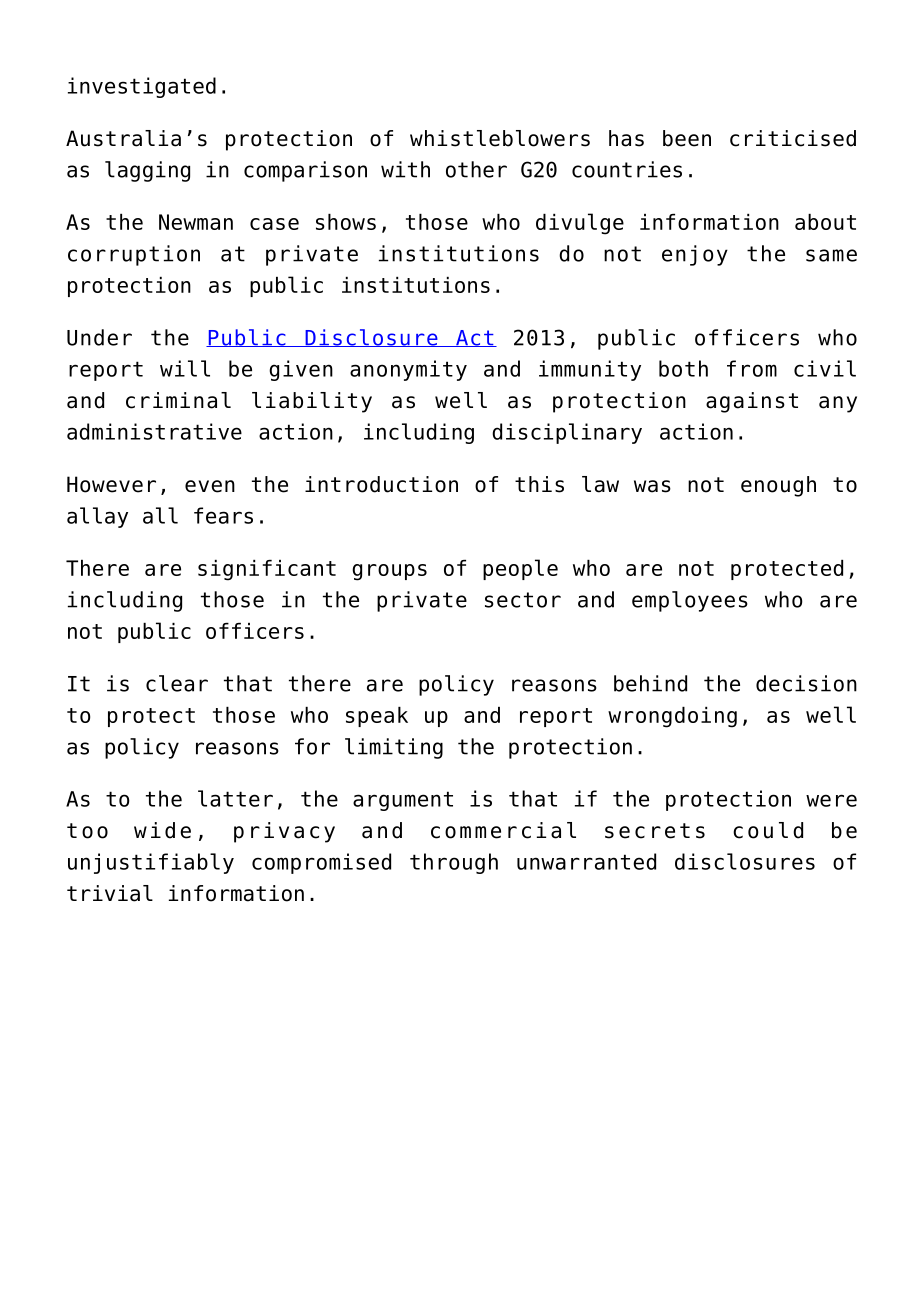  I want to click on even, so click(210, 486).
